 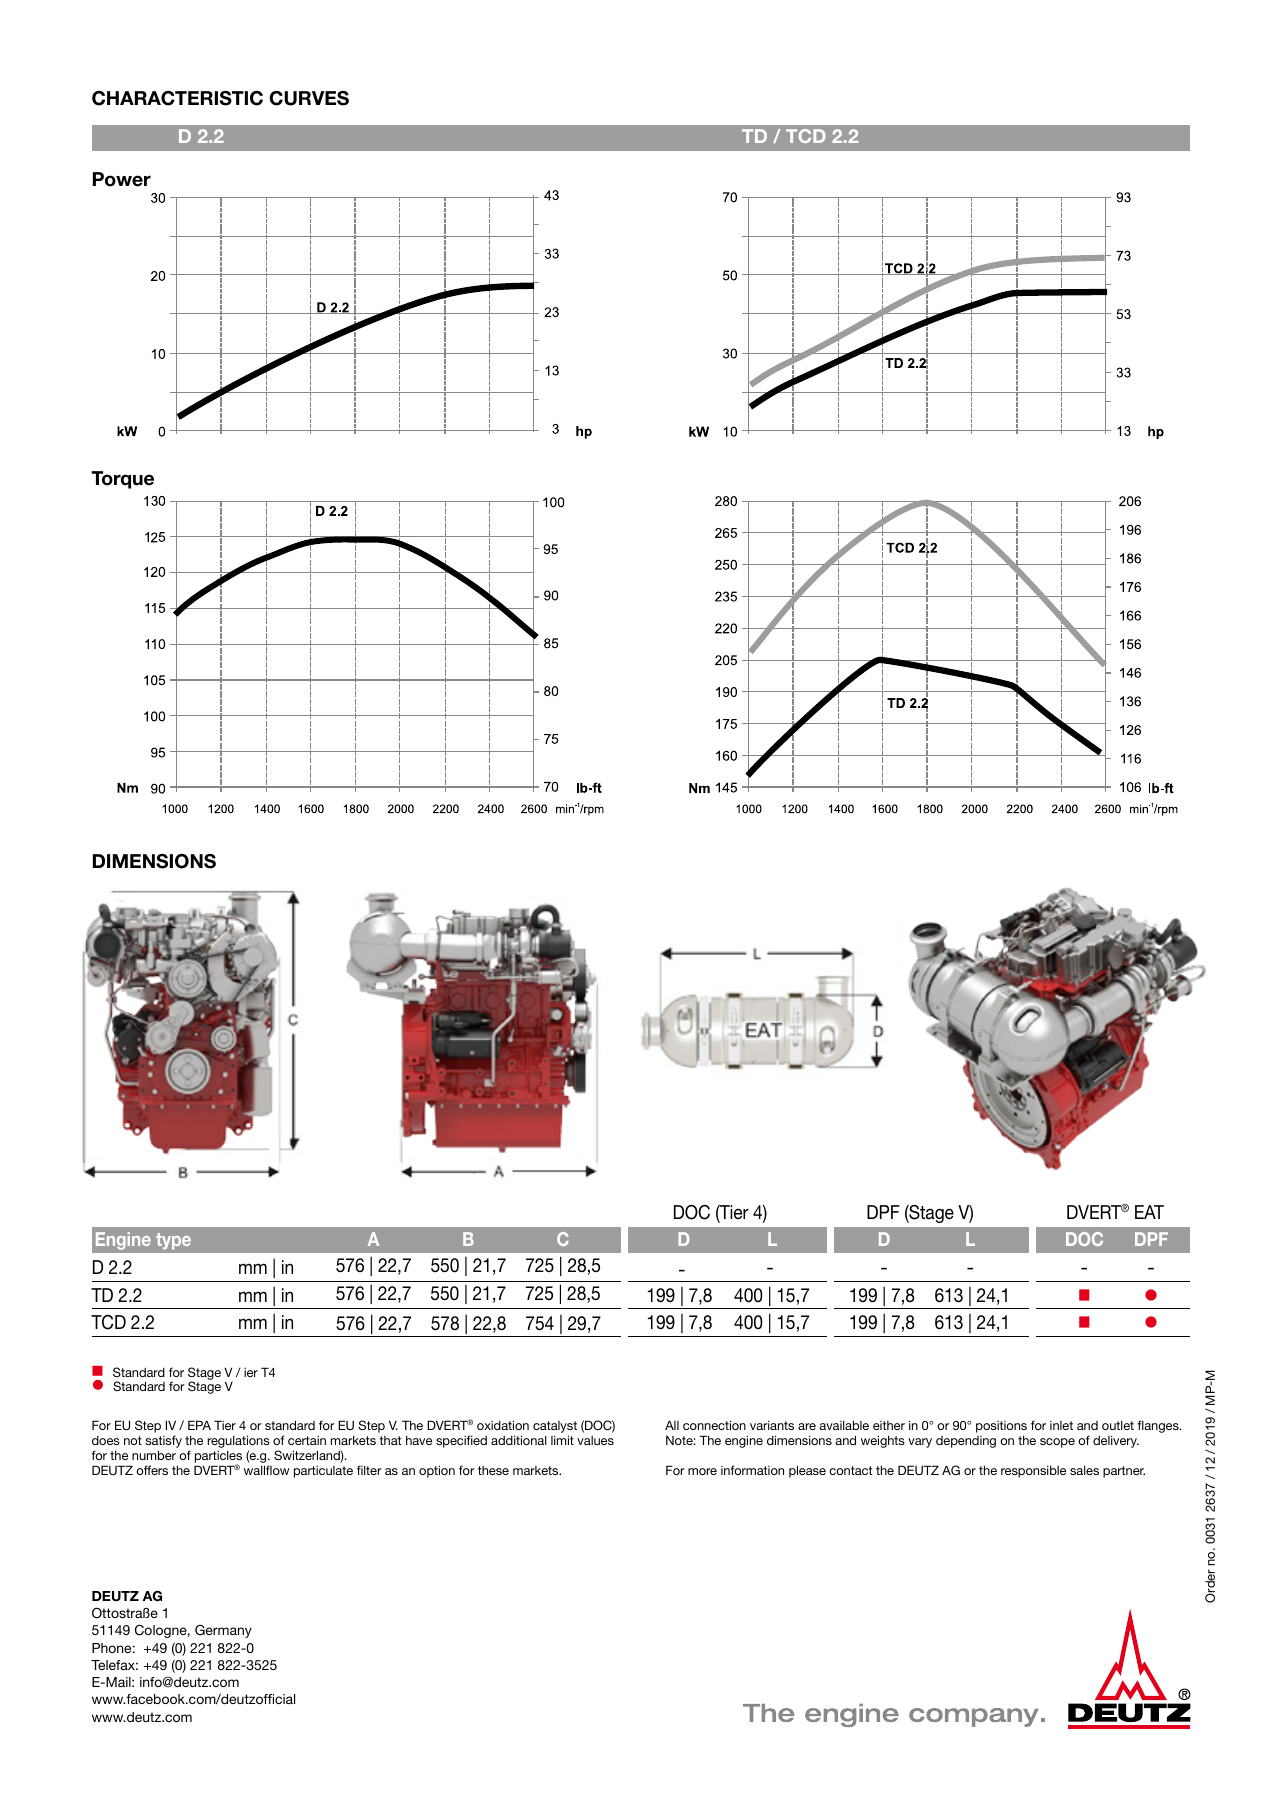 What do you see at coordinates (309, 98) in the image?
I see `CURVES` at bounding box center [309, 98].
